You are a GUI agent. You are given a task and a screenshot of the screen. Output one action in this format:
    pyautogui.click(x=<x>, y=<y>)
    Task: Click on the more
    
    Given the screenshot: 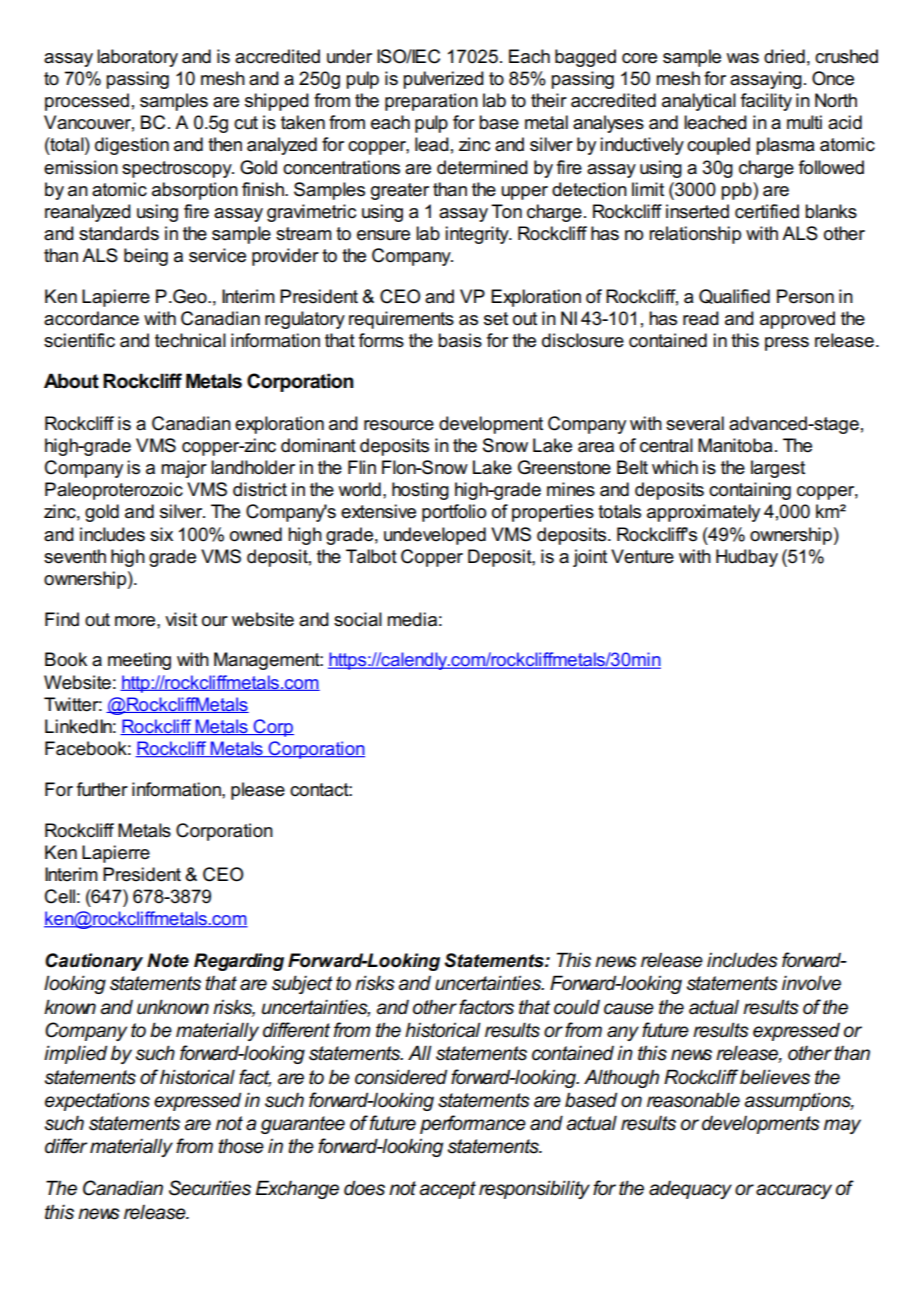 What is the action you would take?
    pyautogui.click(x=136, y=621)
